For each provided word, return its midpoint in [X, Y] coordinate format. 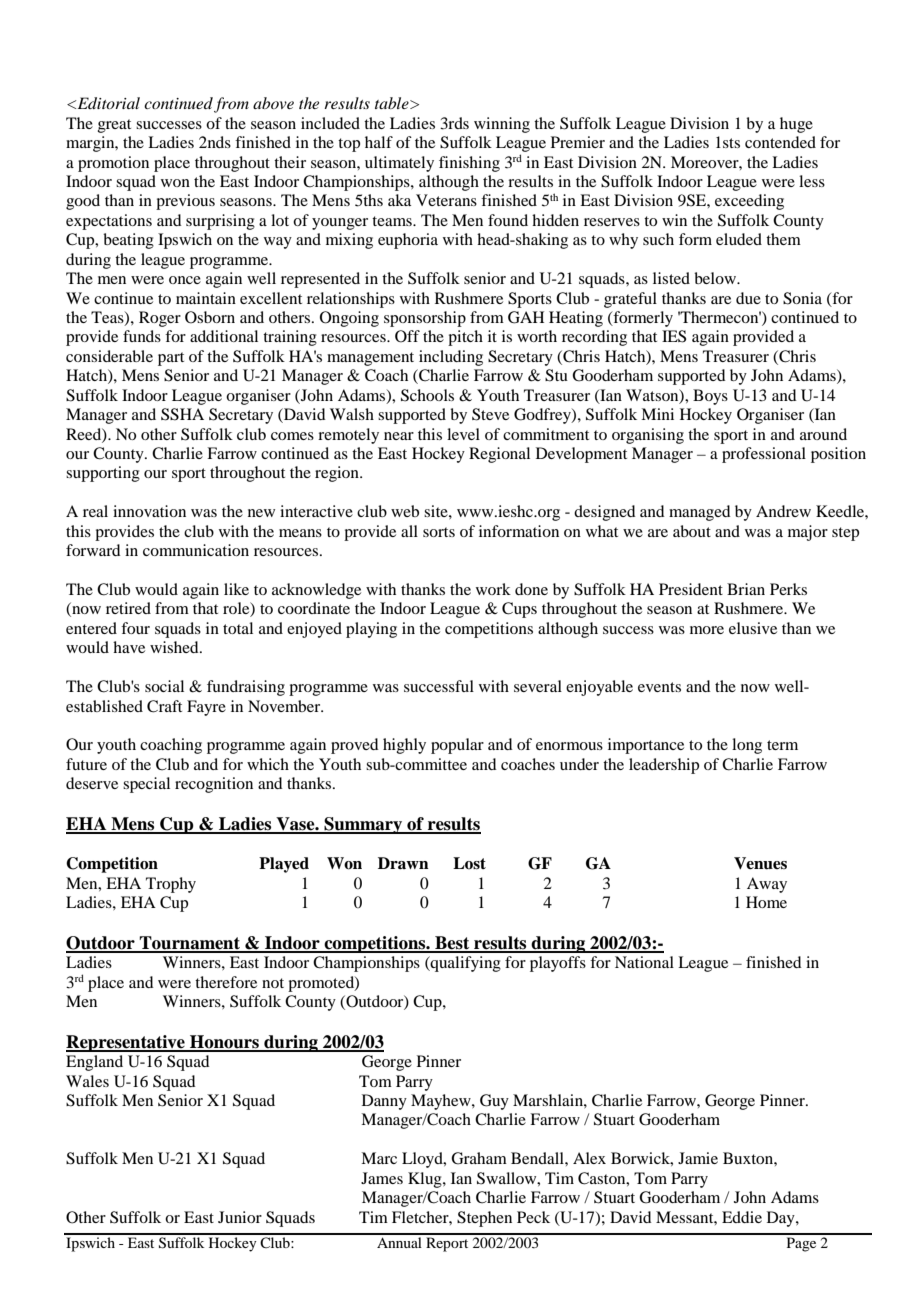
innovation [149, 511]
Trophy [171, 885]
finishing [469, 164]
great [114, 126]
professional [764, 455]
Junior [240, 1217]
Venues [760, 863]
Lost [469, 863]
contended [780, 142]
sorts [439, 532]
